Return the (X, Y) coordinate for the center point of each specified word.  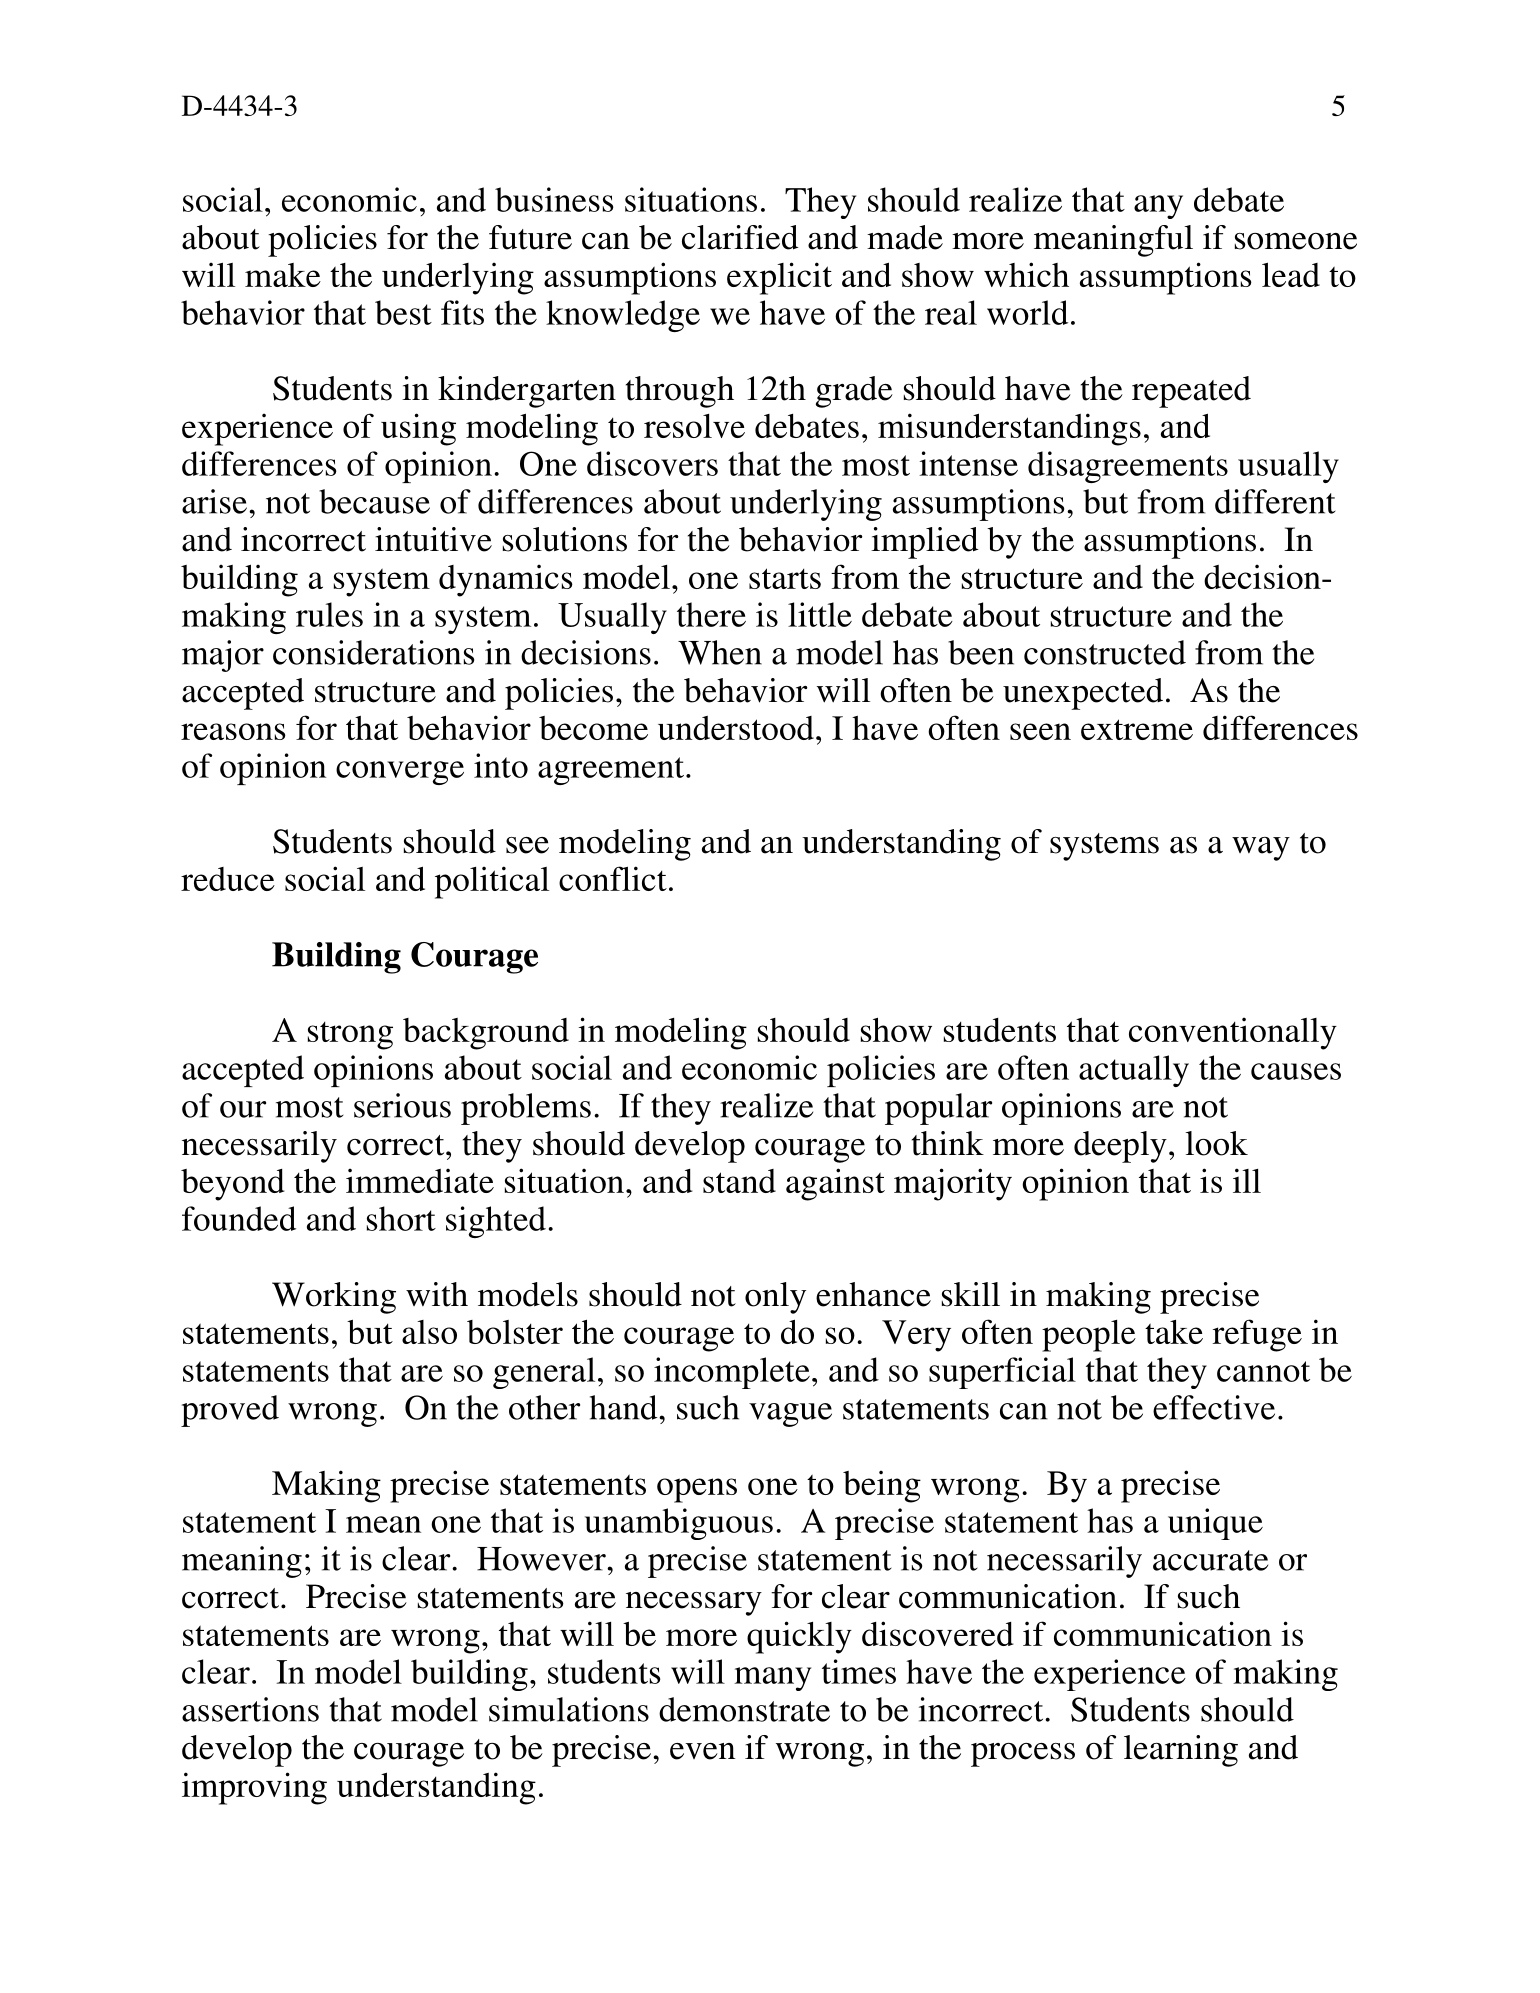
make (283, 275)
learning (1181, 1751)
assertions (250, 1709)
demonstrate (744, 1709)
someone (1296, 241)
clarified (740, 237)
